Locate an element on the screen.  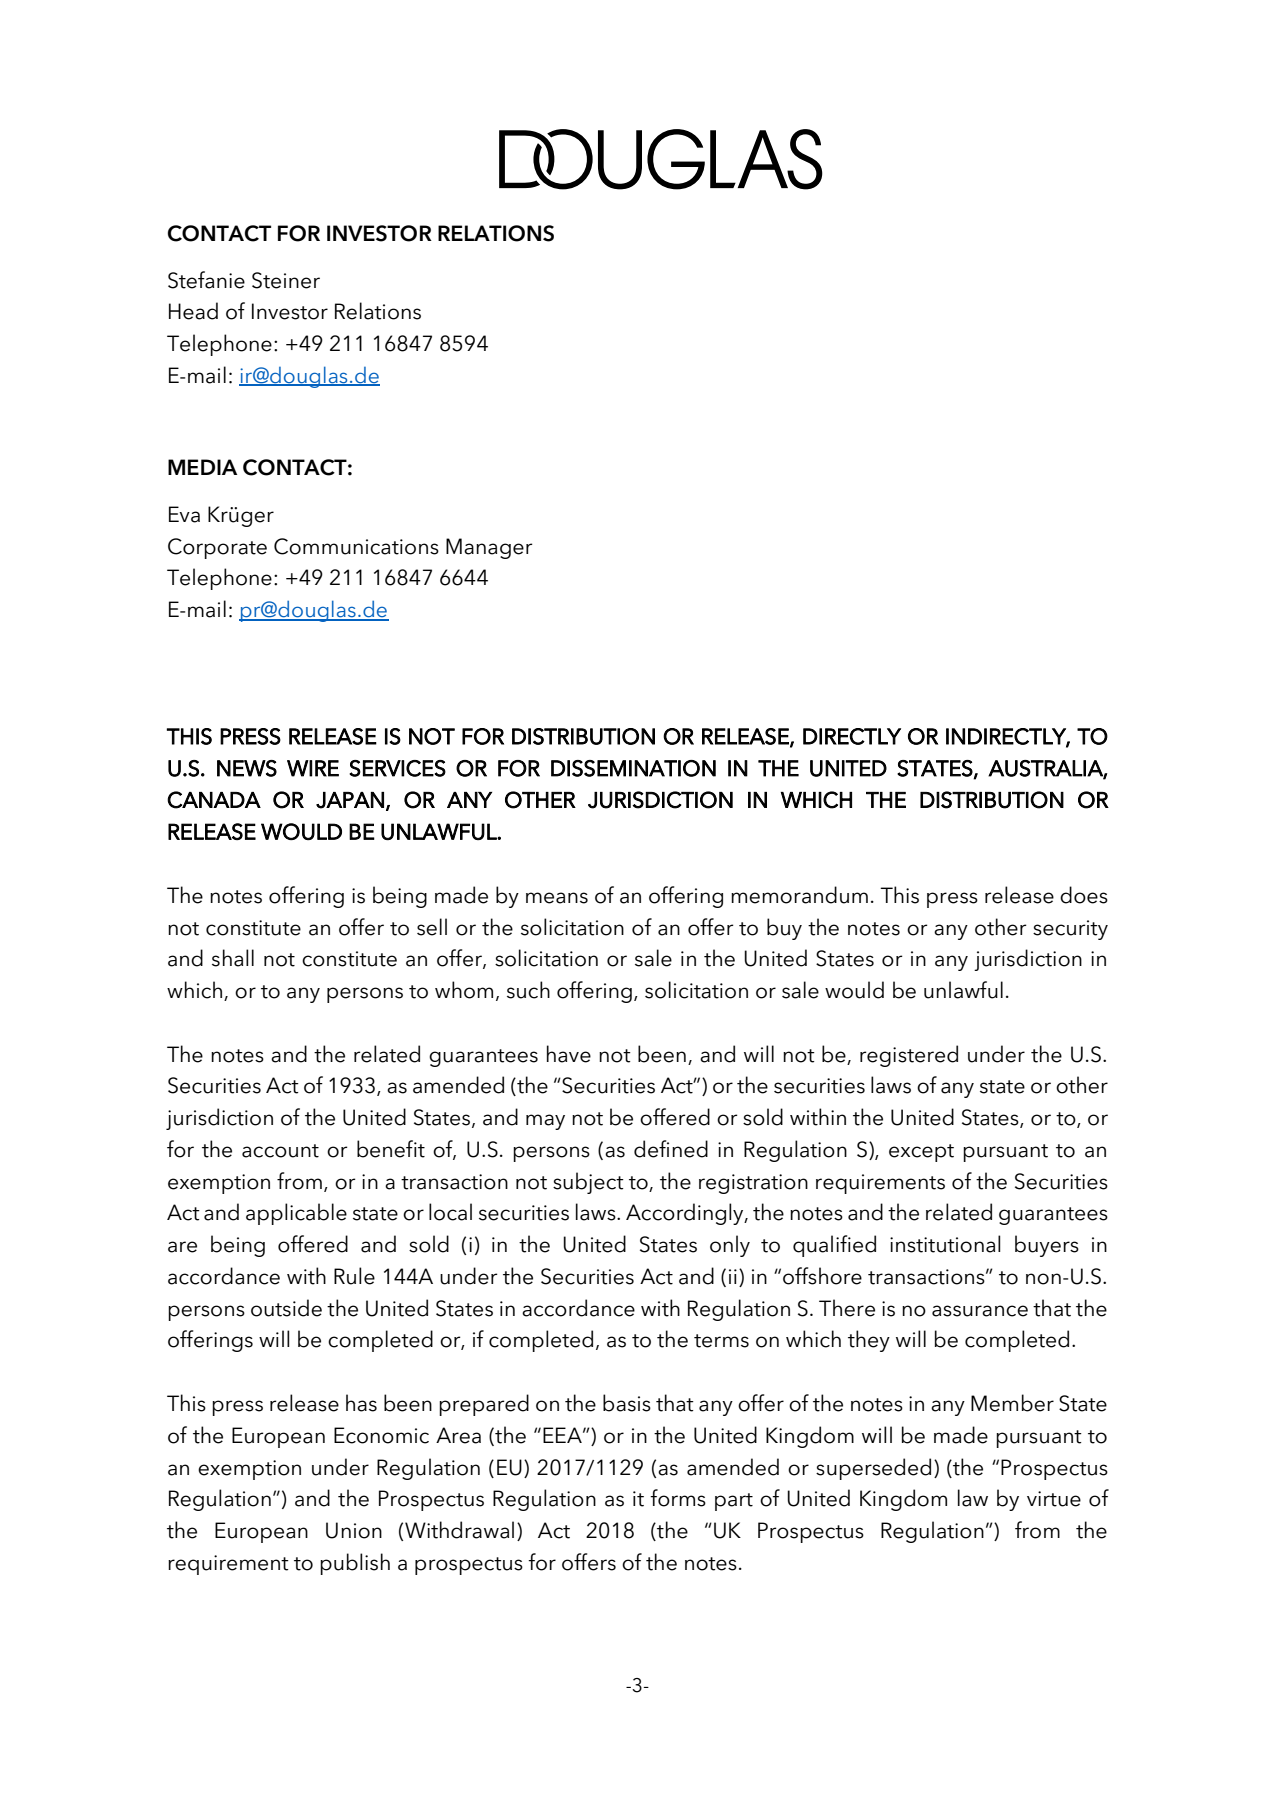
applicable is located at coordinates (296, 1214).
